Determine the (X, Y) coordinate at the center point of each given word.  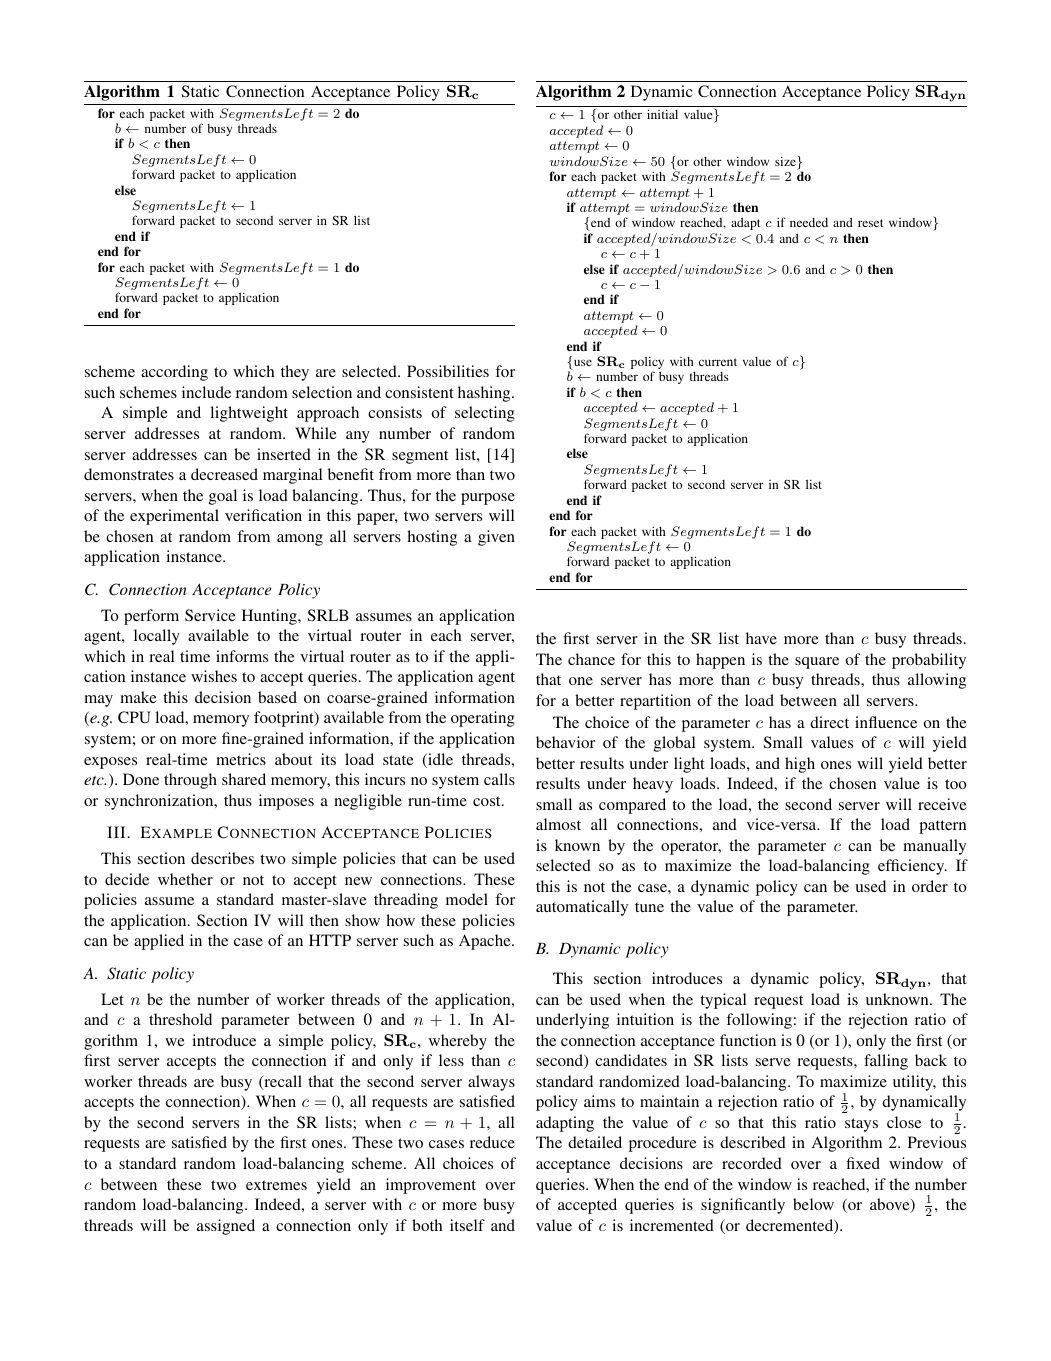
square (817, 663)
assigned (226, 1227)
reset (870, 223)
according (174, 373)
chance (591, 659)
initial (662, 114)
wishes (214, 676)
